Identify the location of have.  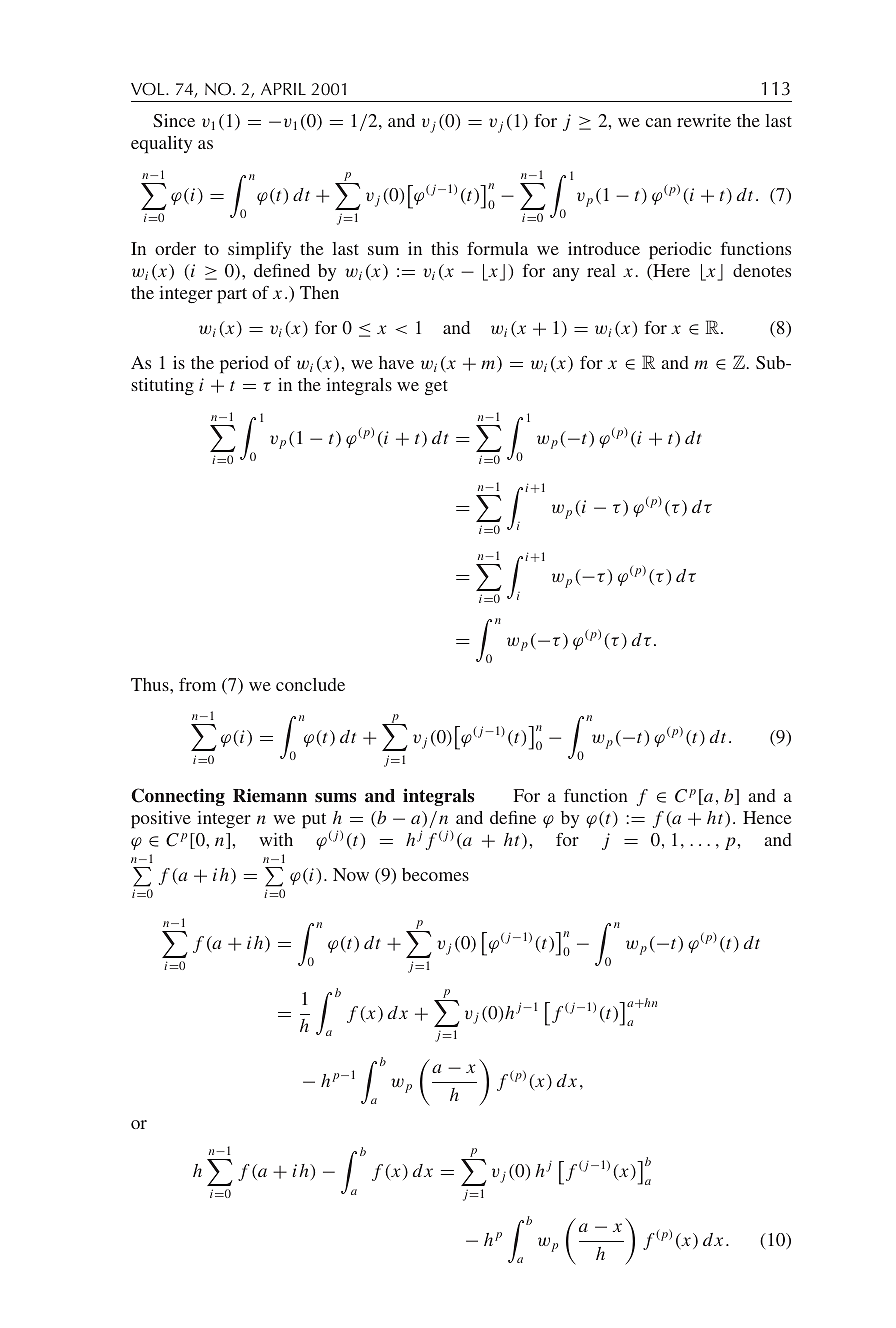
(396, 362).
